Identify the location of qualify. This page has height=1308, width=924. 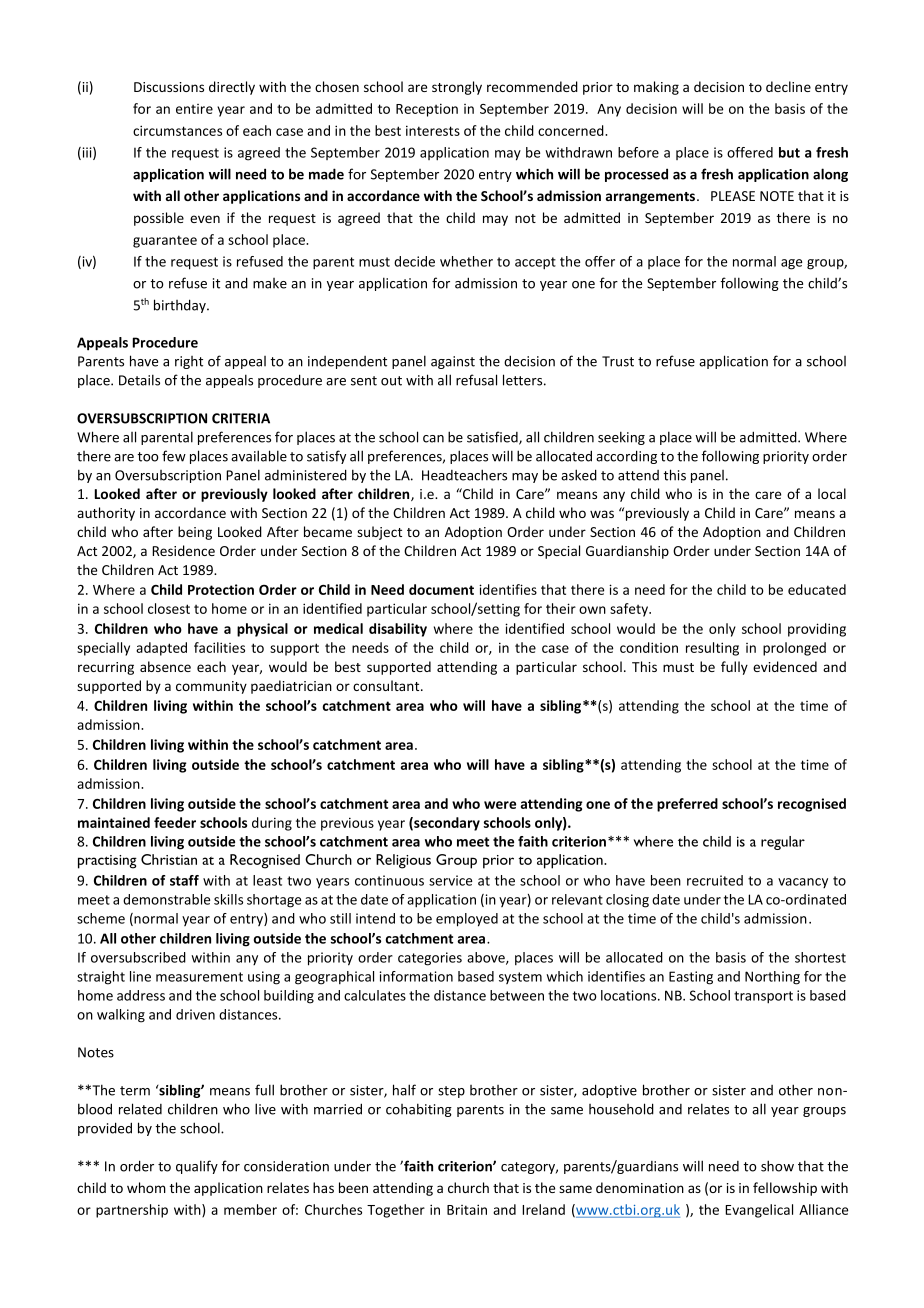
(197, 1167).
